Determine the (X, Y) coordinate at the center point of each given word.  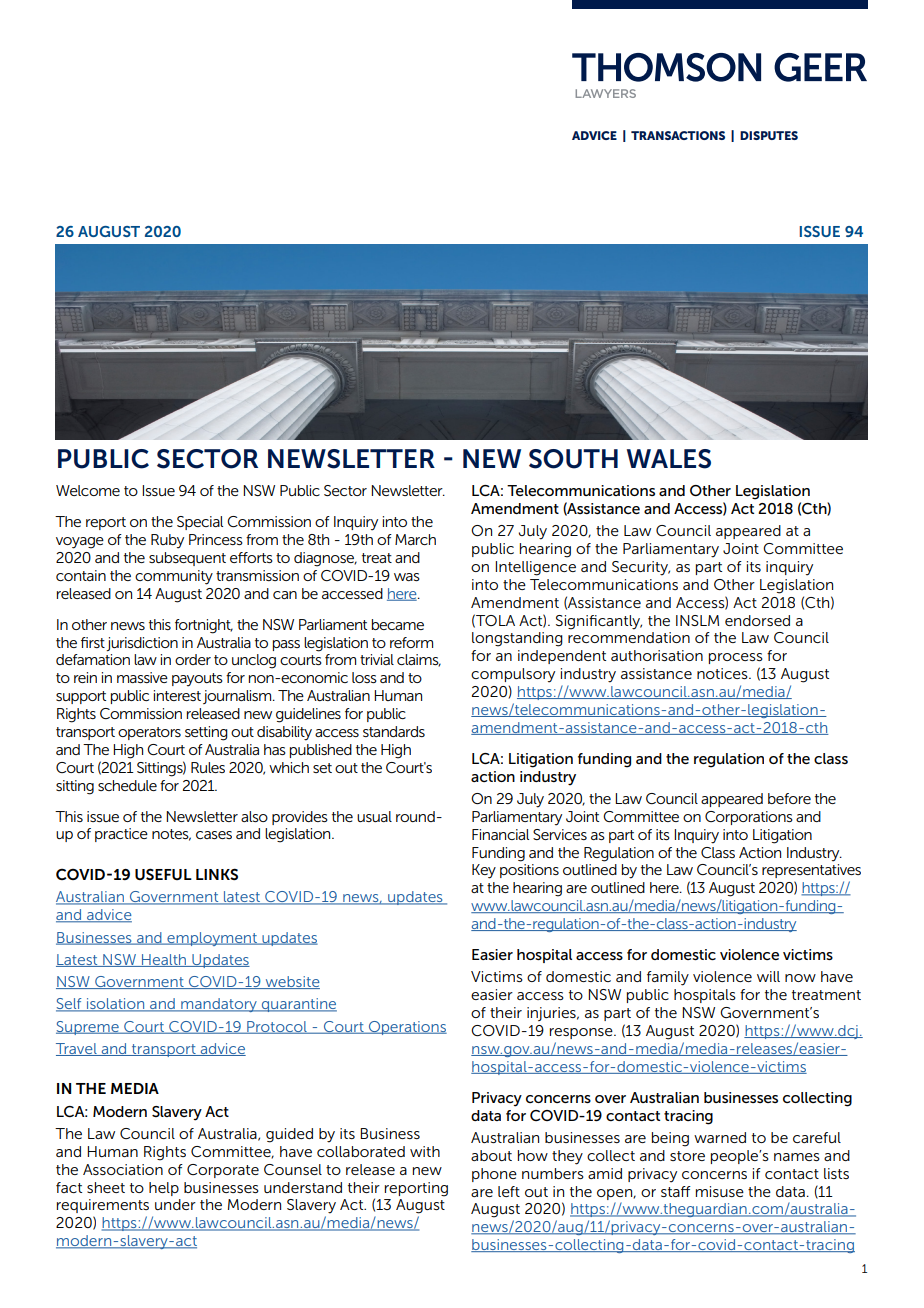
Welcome (88, 490)
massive (142, 677)
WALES (669, 459)
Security (641, 568)
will (768, 976)
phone (494, 1175)
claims (419, 660)
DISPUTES (769, 135)
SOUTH (573, 459)
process (736, 658)
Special (200, 523)
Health (164, 960)
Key (484, 871)
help (164, 1189)
